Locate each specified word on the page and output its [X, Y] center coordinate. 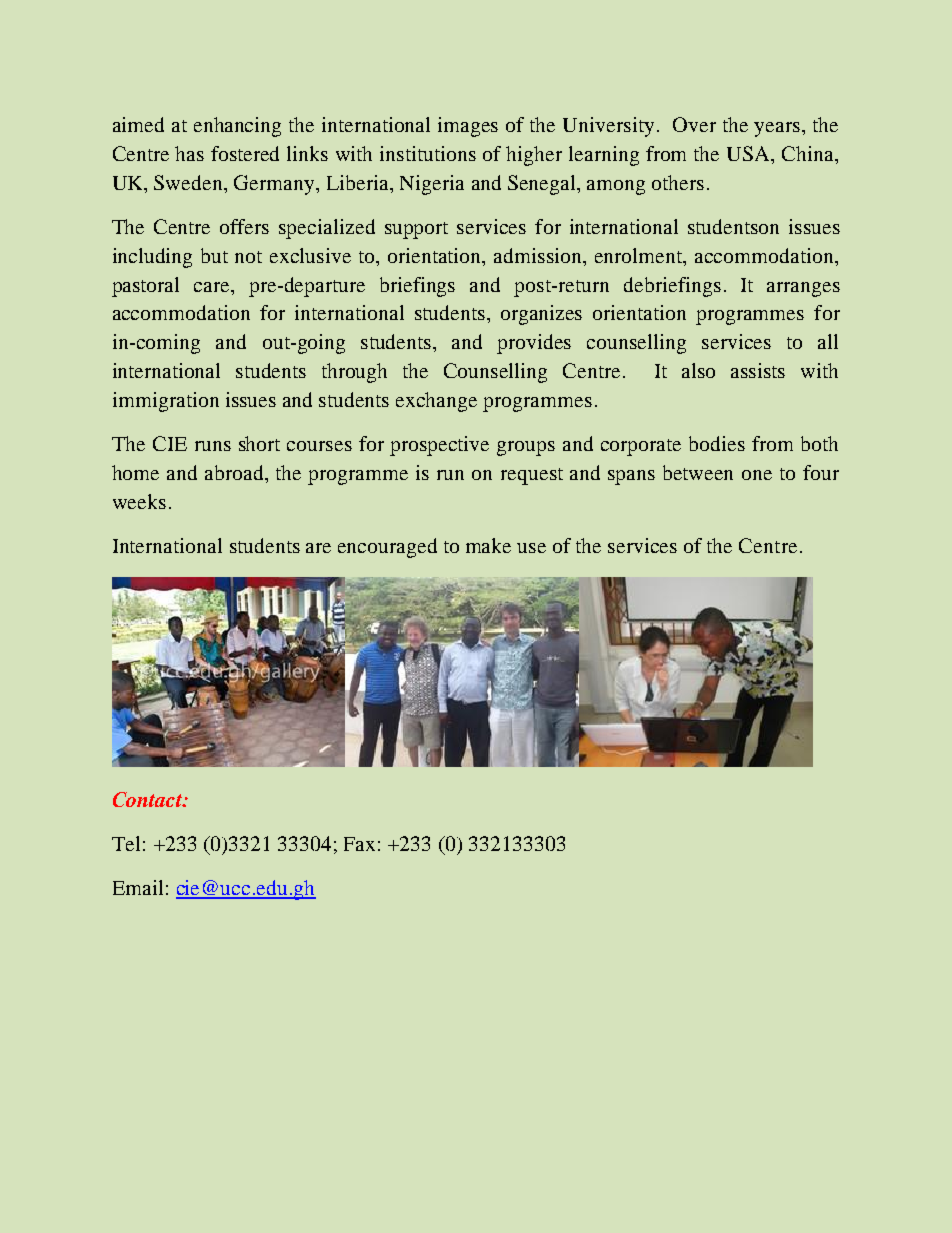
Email [138, 887]
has [189, 153]
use [531, 548]
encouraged [387, 548]
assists [758, 370]
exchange [436, 402]
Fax [359, 844]
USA [750, 153]
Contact [149, 799]
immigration [166, 402]
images [468, 127]
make [488, 545]
